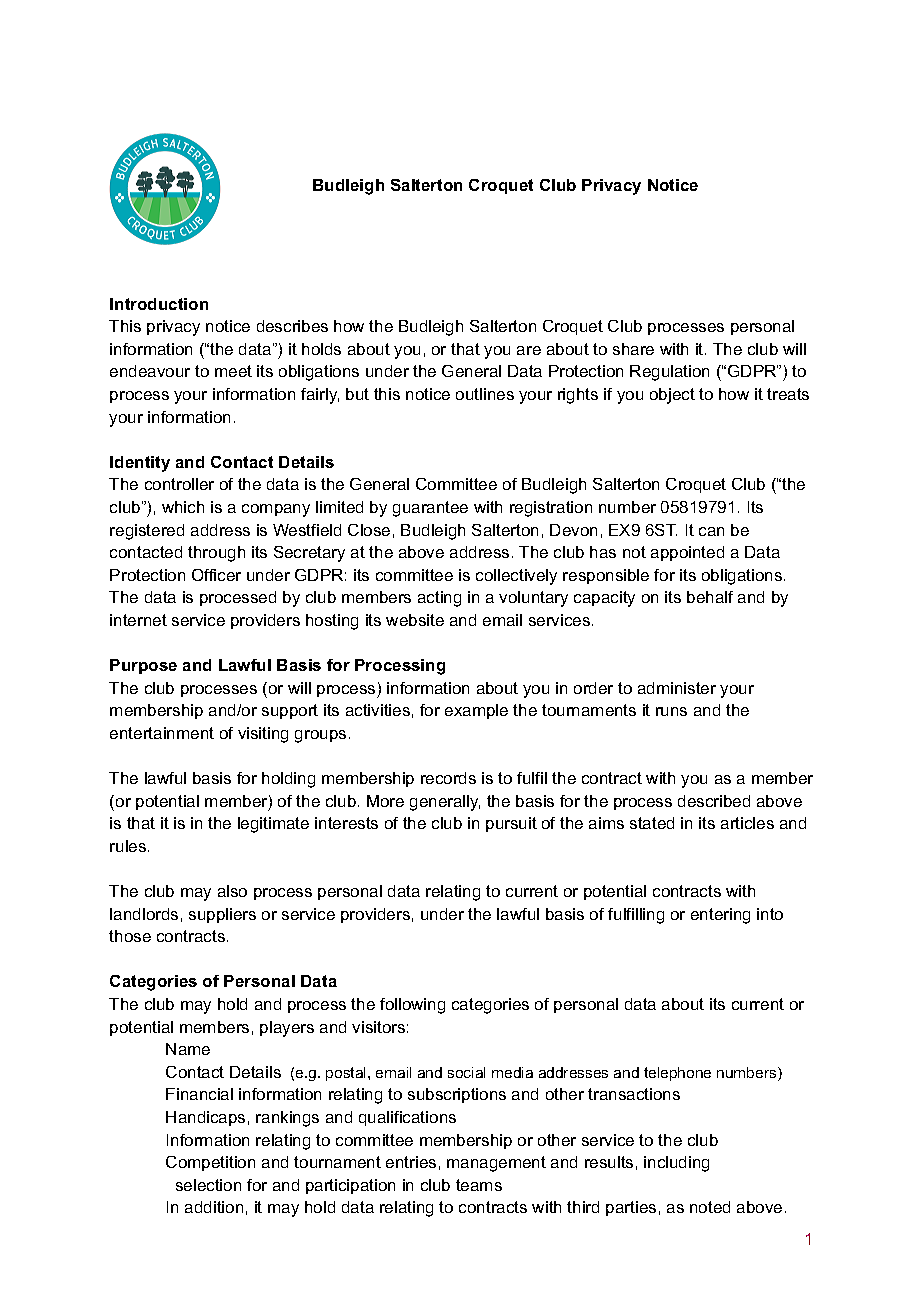 This page has width=924, height=1308. Describe the element at coordinates (233, 371) in the page. I see `meet` at that location.
